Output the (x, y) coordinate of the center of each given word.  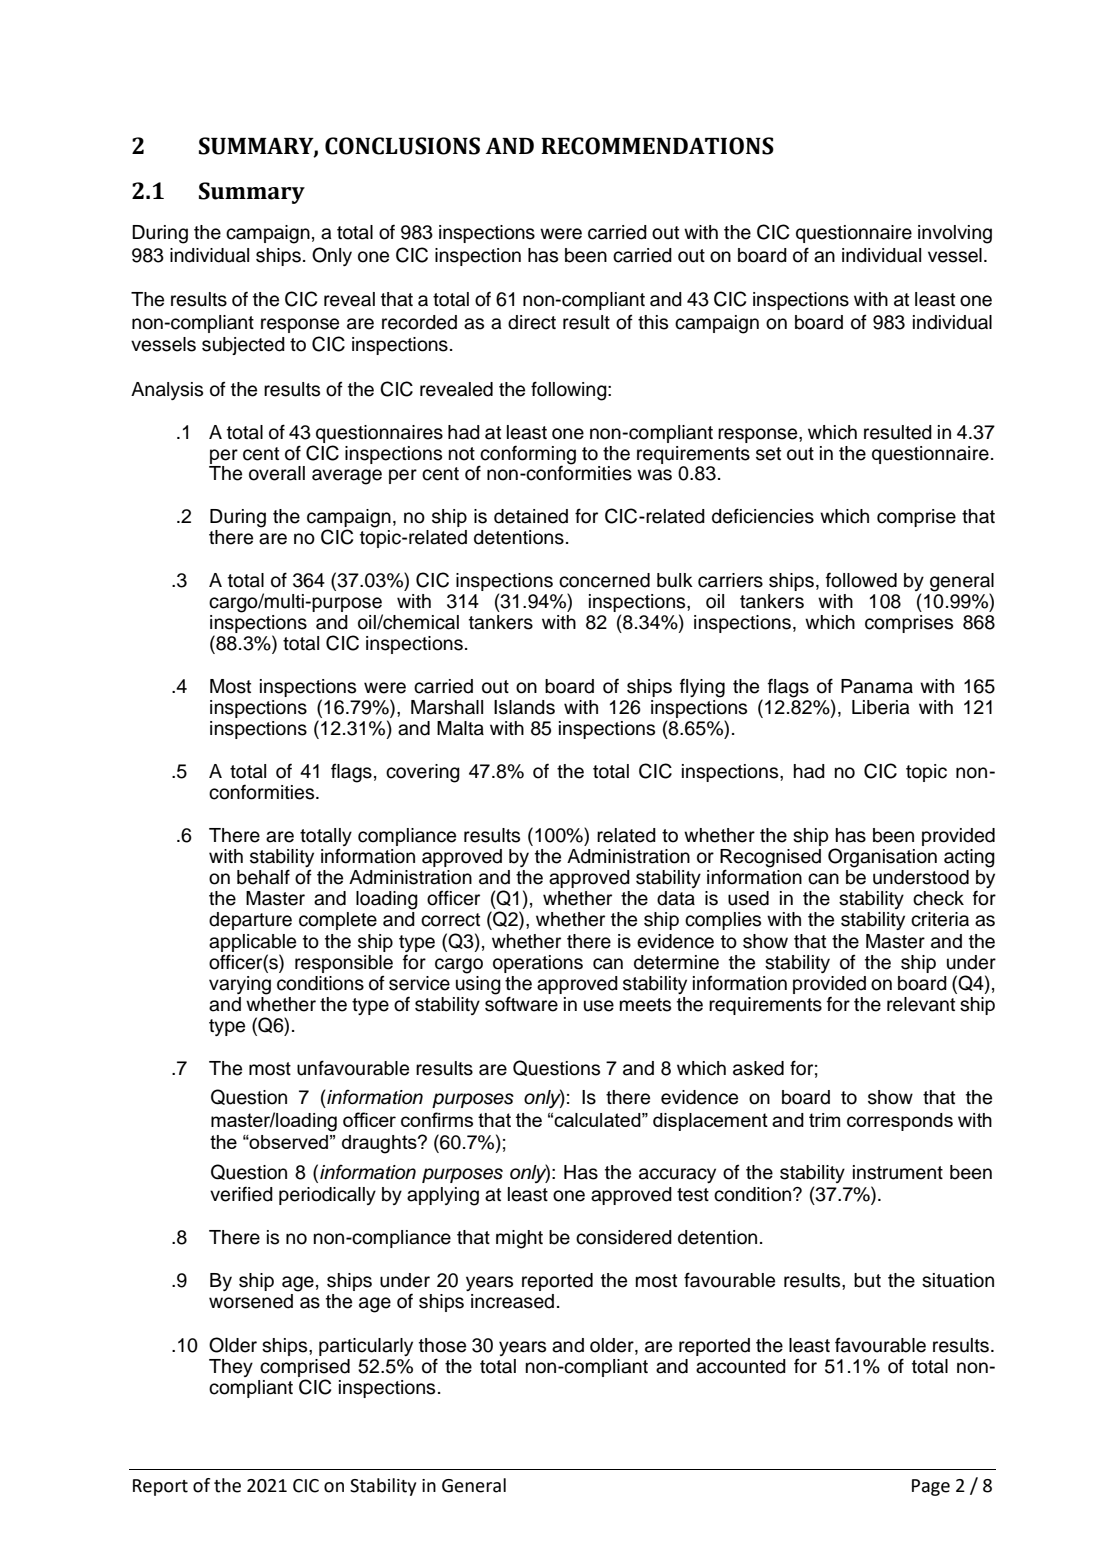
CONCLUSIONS (402, 146)
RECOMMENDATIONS (657, 146)
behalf (263, 877)
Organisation (882, 858)
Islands (524, 707)
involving (955, 234)
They (231, 1368)
